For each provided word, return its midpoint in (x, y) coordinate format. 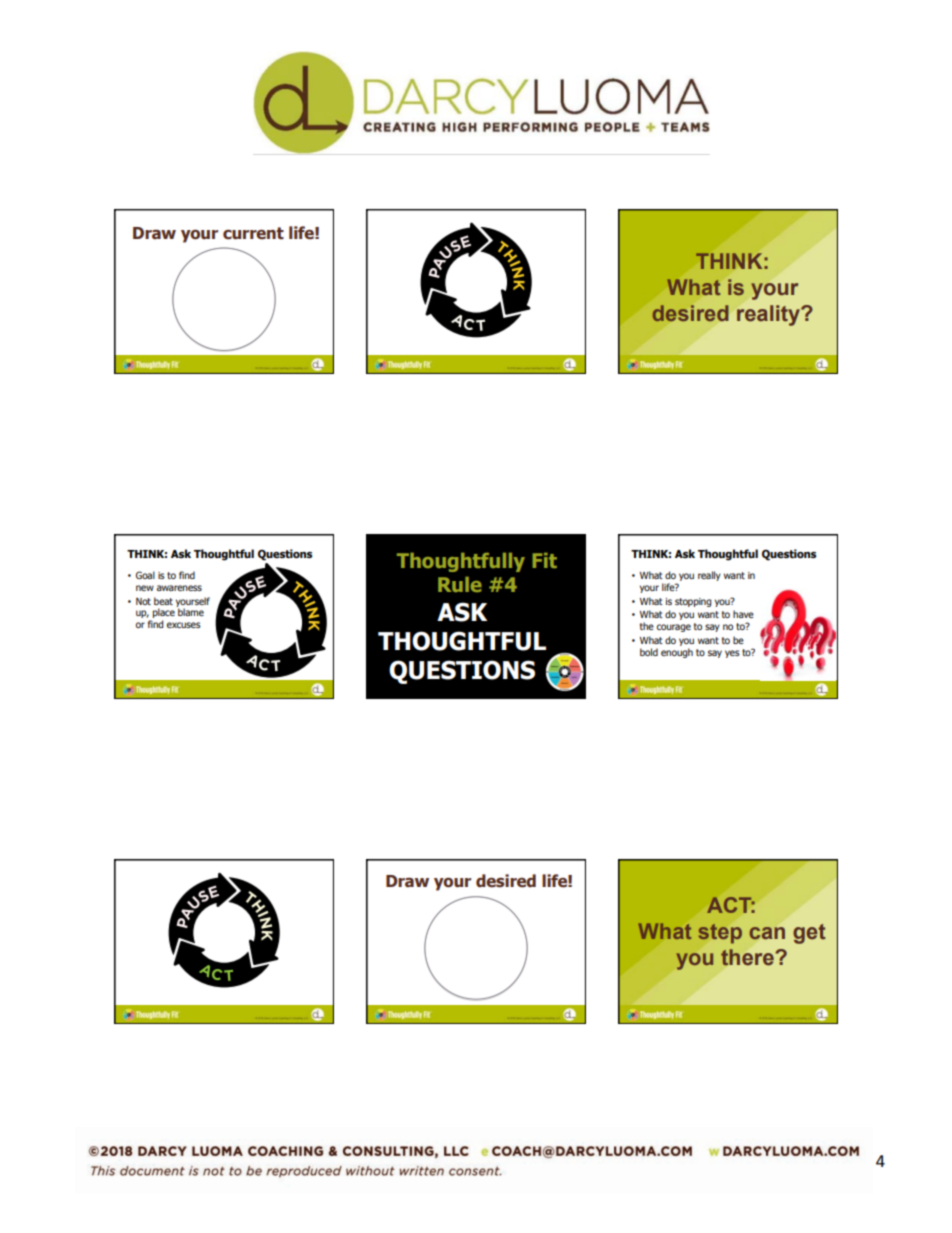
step (720, 934)
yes (732, 654)
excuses (184, 625)
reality (769, 315)
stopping (693, 602)
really (709, 576)
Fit (545, 560)
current (253, 233)
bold (649, 652)
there (748, 957)
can (767, 933)
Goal (145, 575)
